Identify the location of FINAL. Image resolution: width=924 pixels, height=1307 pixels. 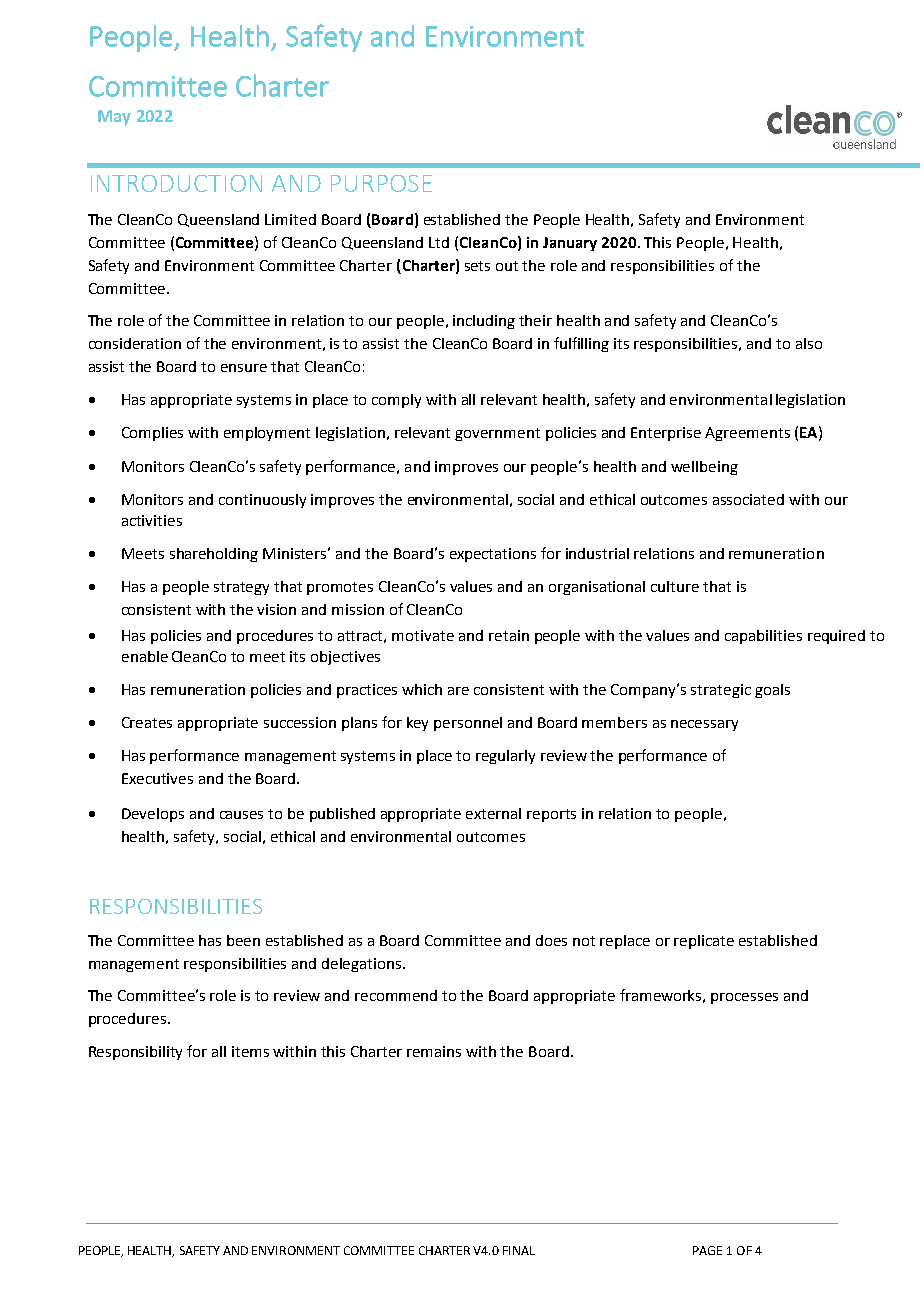
(519, 1250).
